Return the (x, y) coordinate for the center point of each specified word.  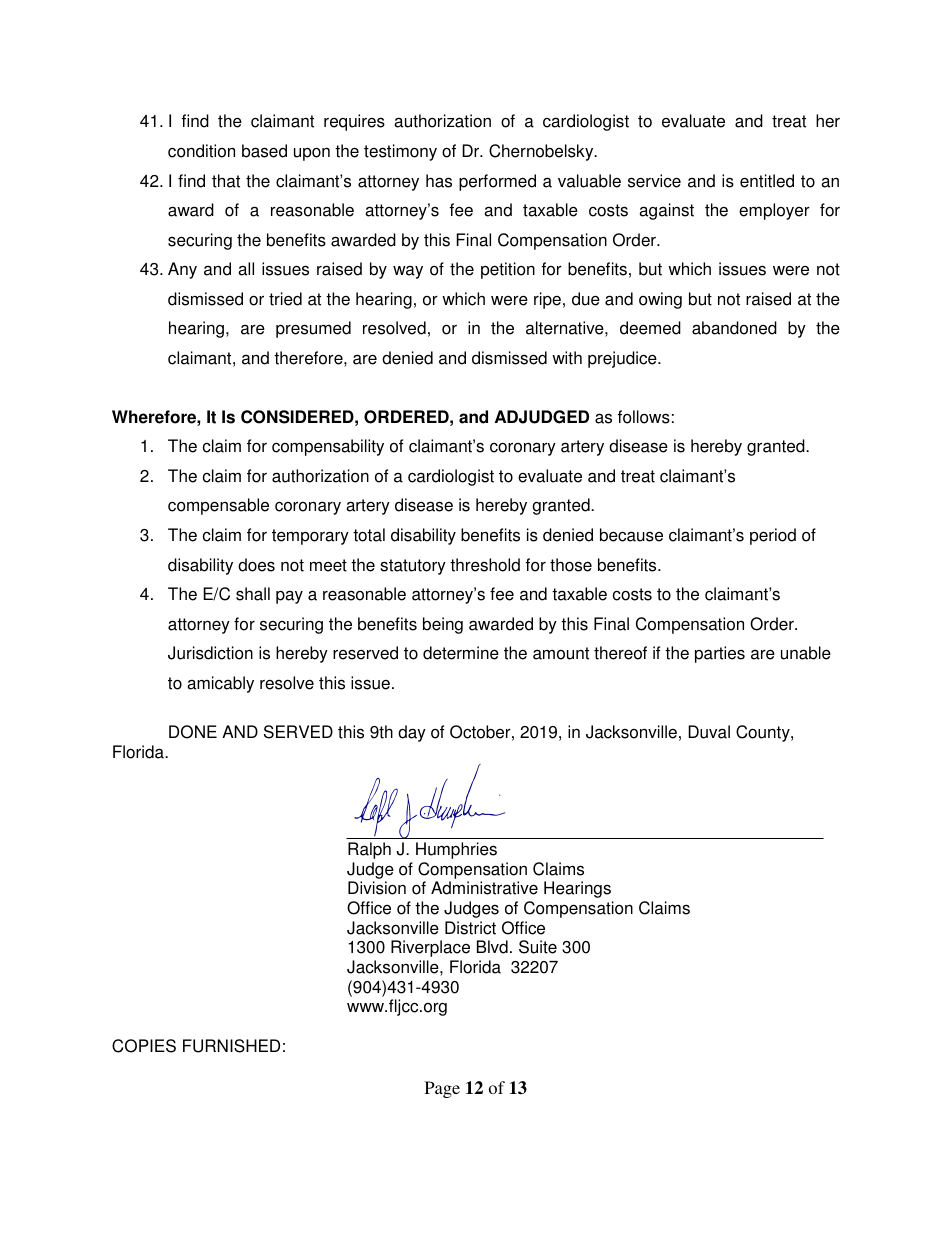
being (443, 625)
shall (253, 594)
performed (497, 182)
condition (201, 151)
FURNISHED (231, 1046)
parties (720, 654)
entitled (767, 181)
